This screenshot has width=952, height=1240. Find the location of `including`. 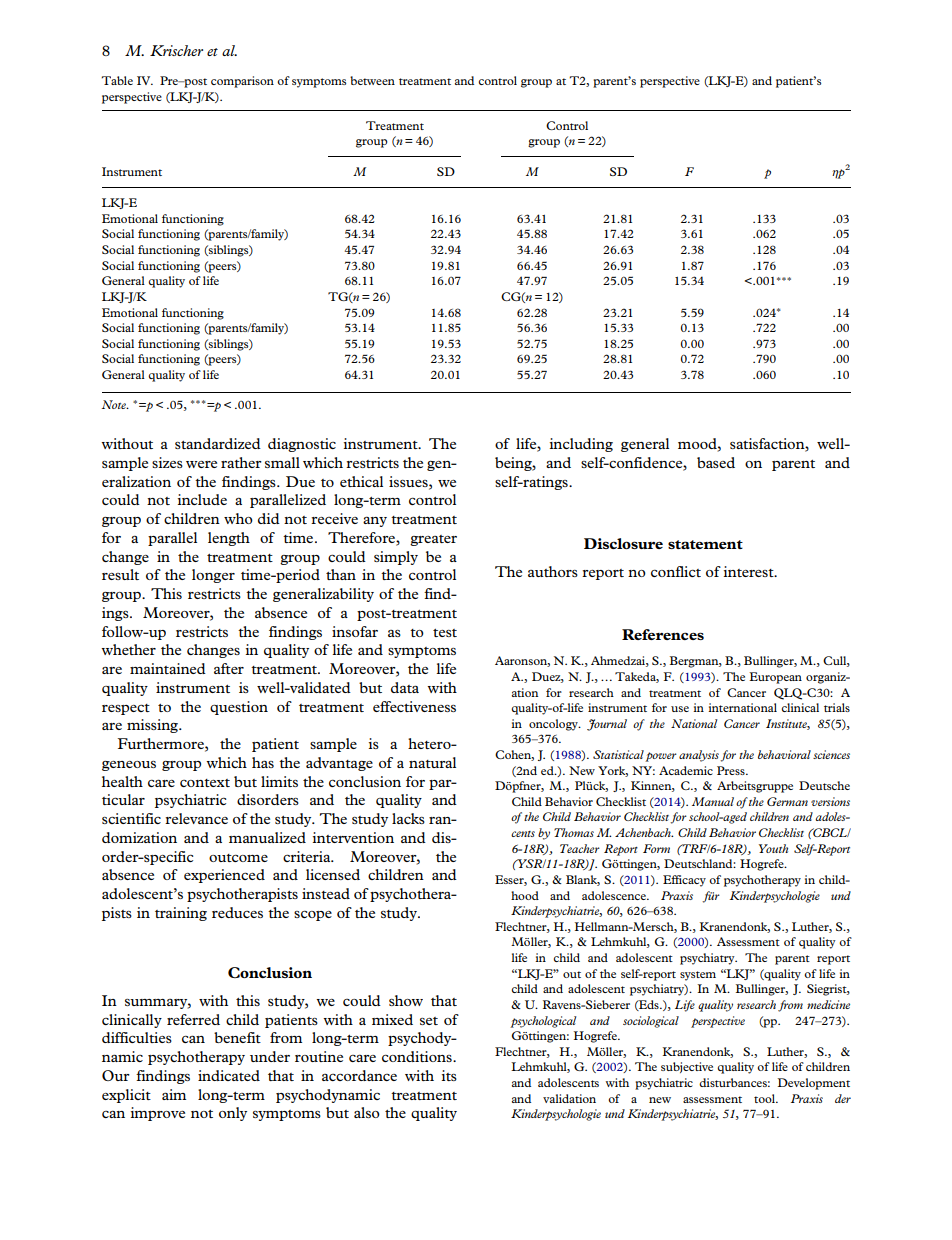

including is located at coordinates (581, 445).
